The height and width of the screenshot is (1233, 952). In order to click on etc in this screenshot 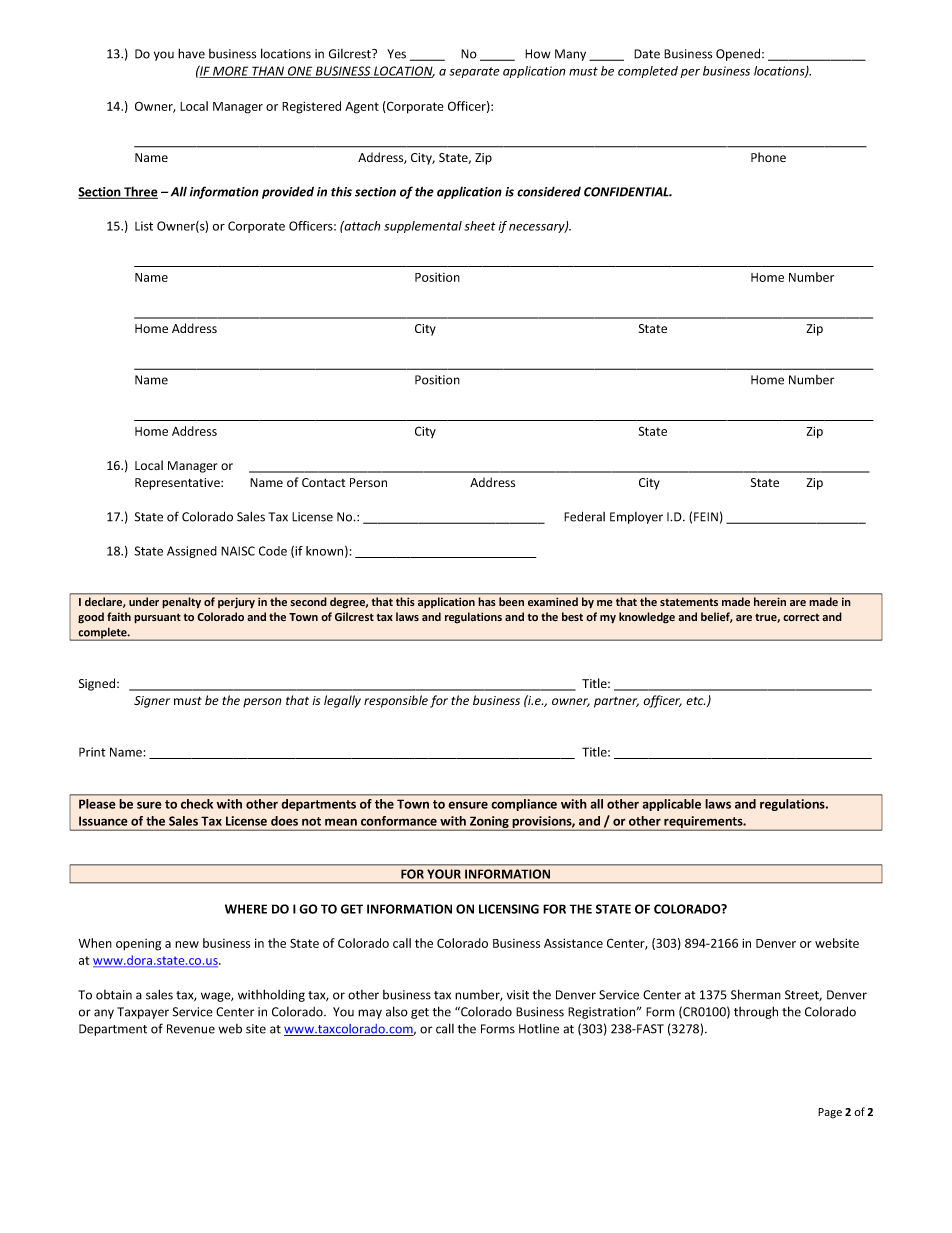, I will do `click(695, 701)`.
